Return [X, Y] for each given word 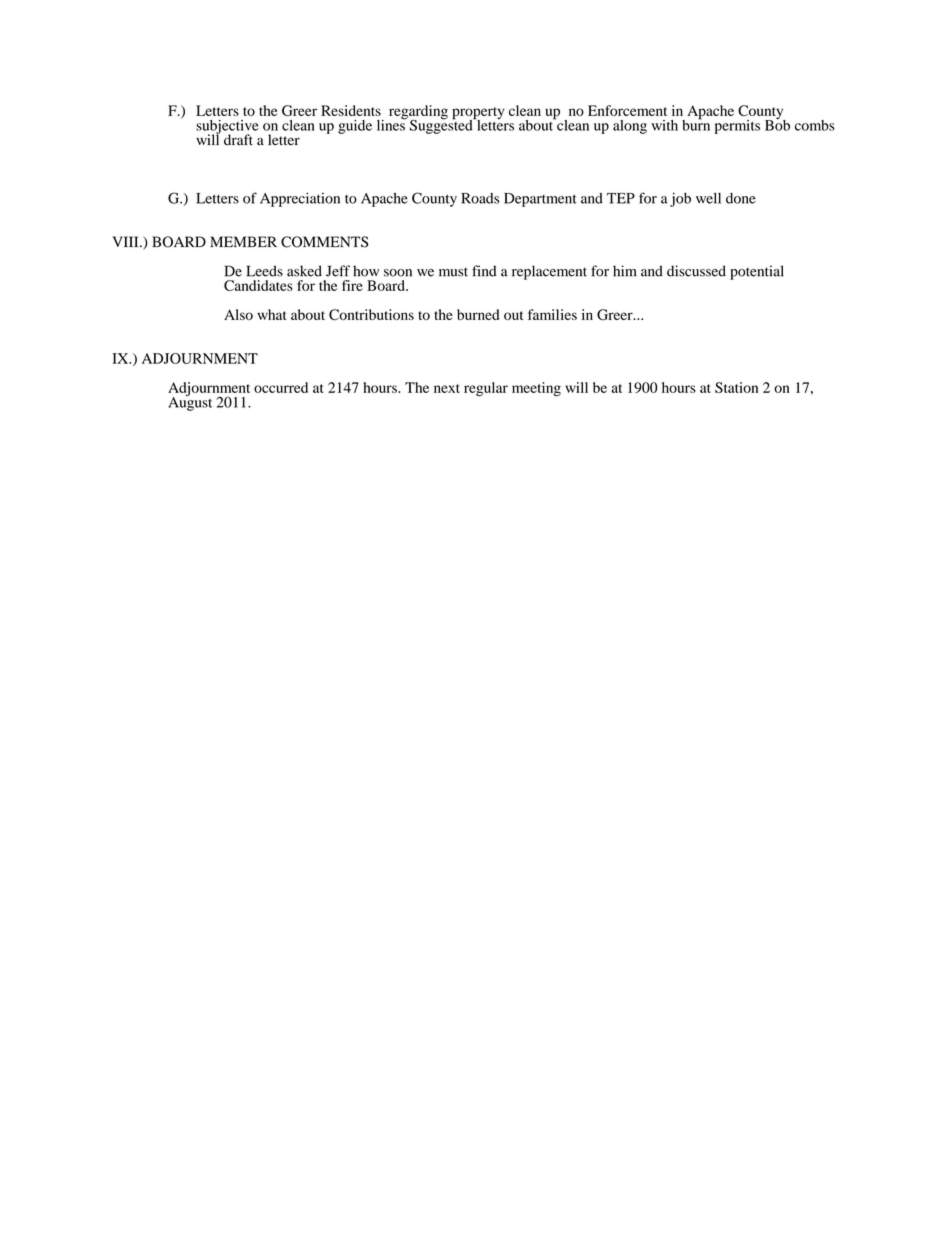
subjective [227, 128]
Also [238, 314]
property [478, 114]
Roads [480, 198]
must [453, 272]
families [552, 314]
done [741, 198]
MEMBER [243, 241]
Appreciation [300, 199]
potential [757, 272]
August [190, 402]
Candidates [258, 285]
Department [540, 200]
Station [736, 387]
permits [737, 127]
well [708, 198]
